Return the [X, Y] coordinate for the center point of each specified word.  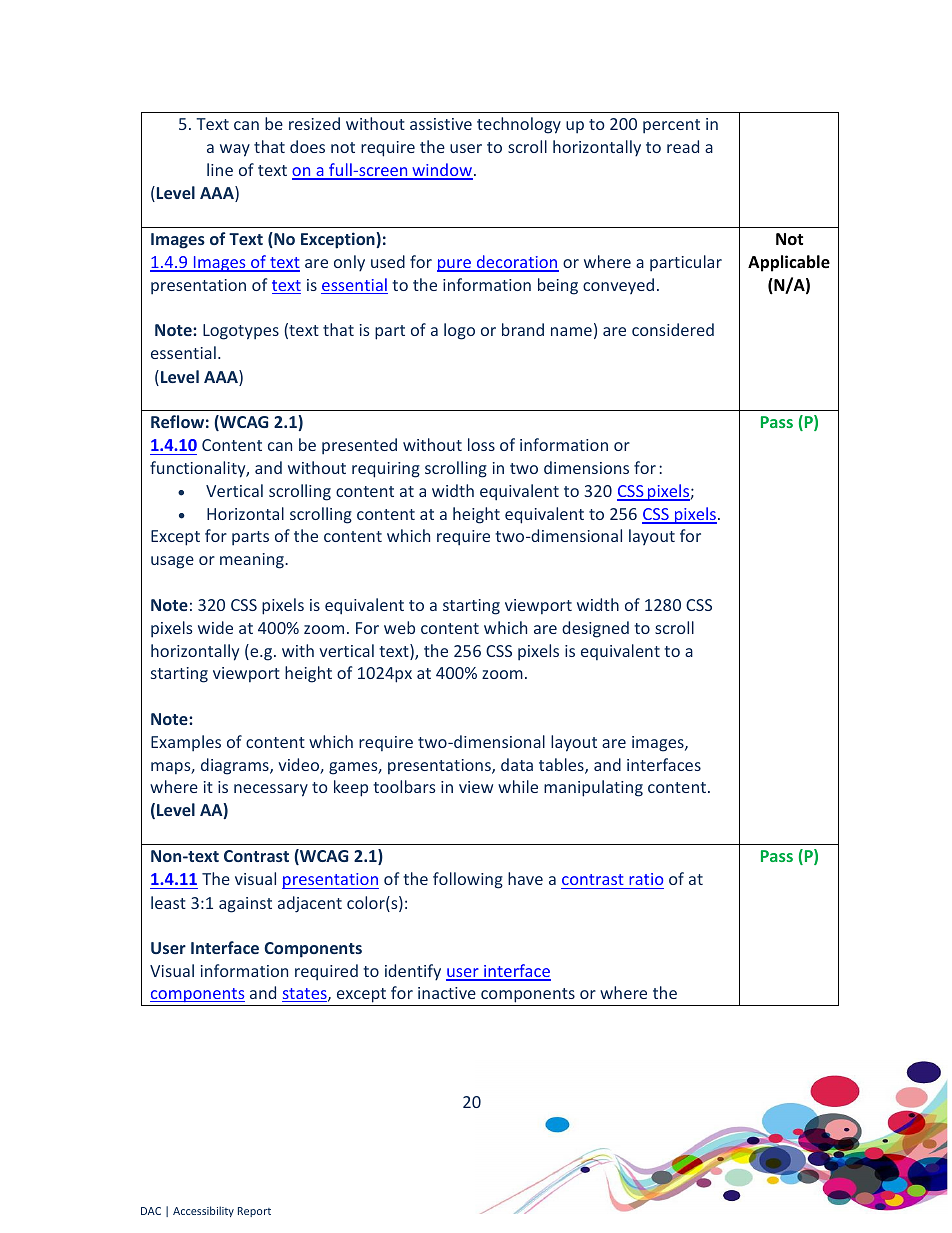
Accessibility [203, 1211]
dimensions [586, 467]
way [235, 150]
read [683, 146]
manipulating [593, 788]
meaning [253, 561]
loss [481, 444]
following [468, 880]
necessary [271, 790]
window [441, 171]
